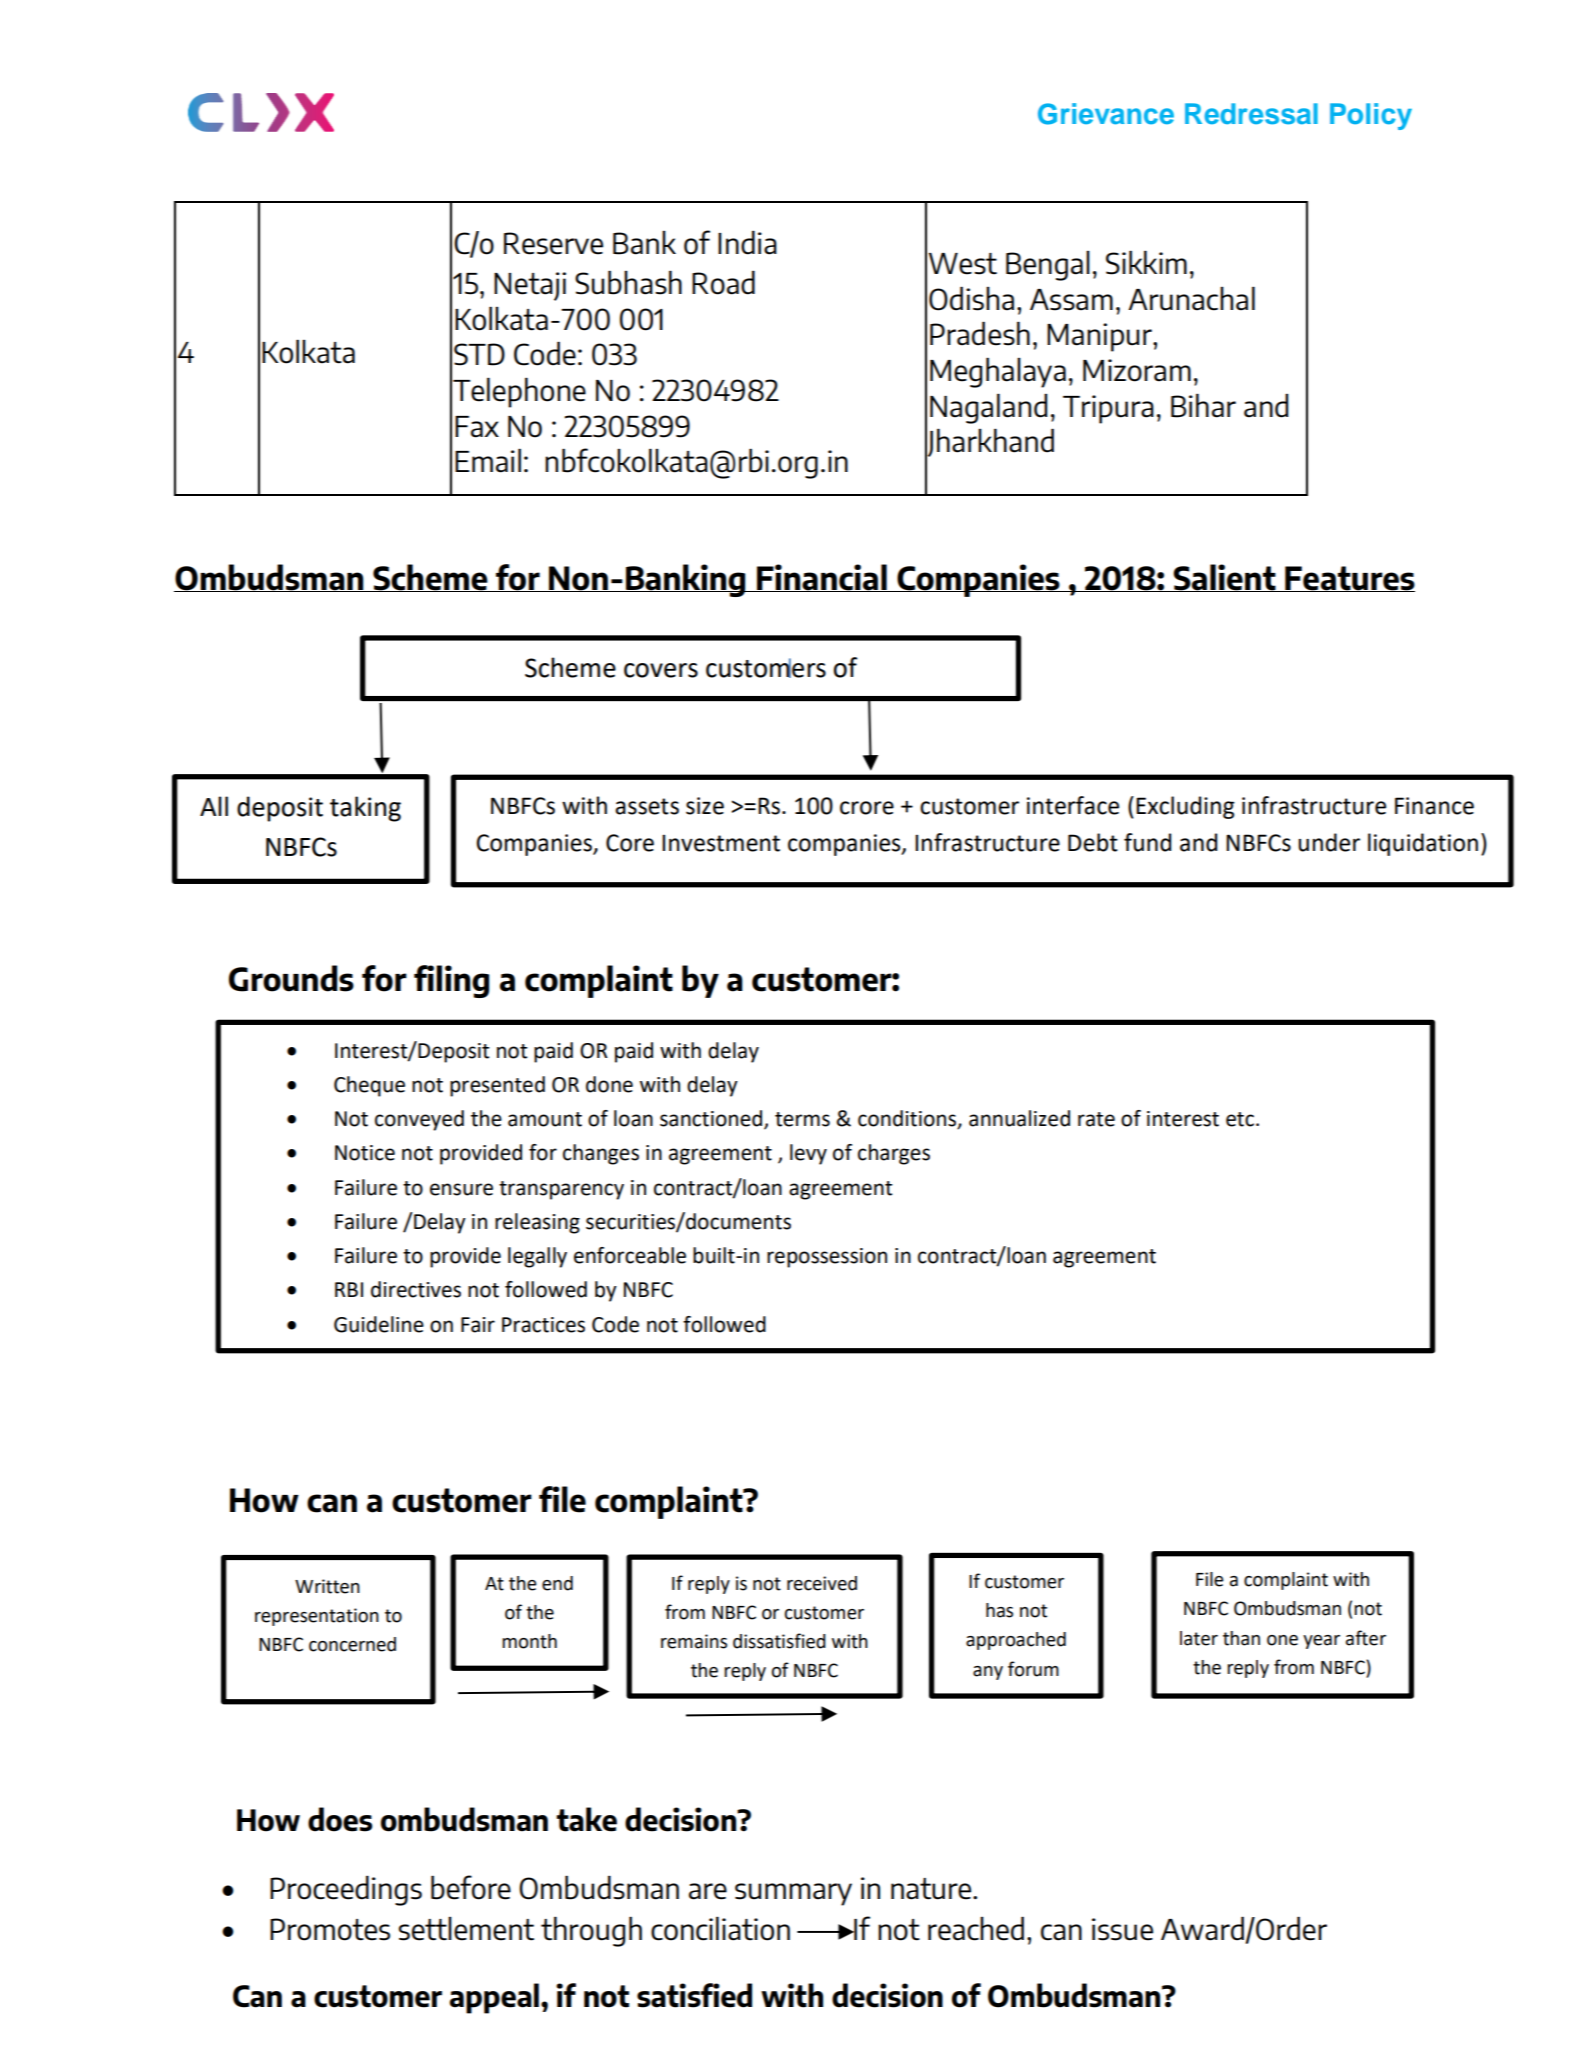 This screenshot has height=2064, width=1595. Describe the element at coordinates (553, 243) in the screenshot. I see `Reserve` at that location.
